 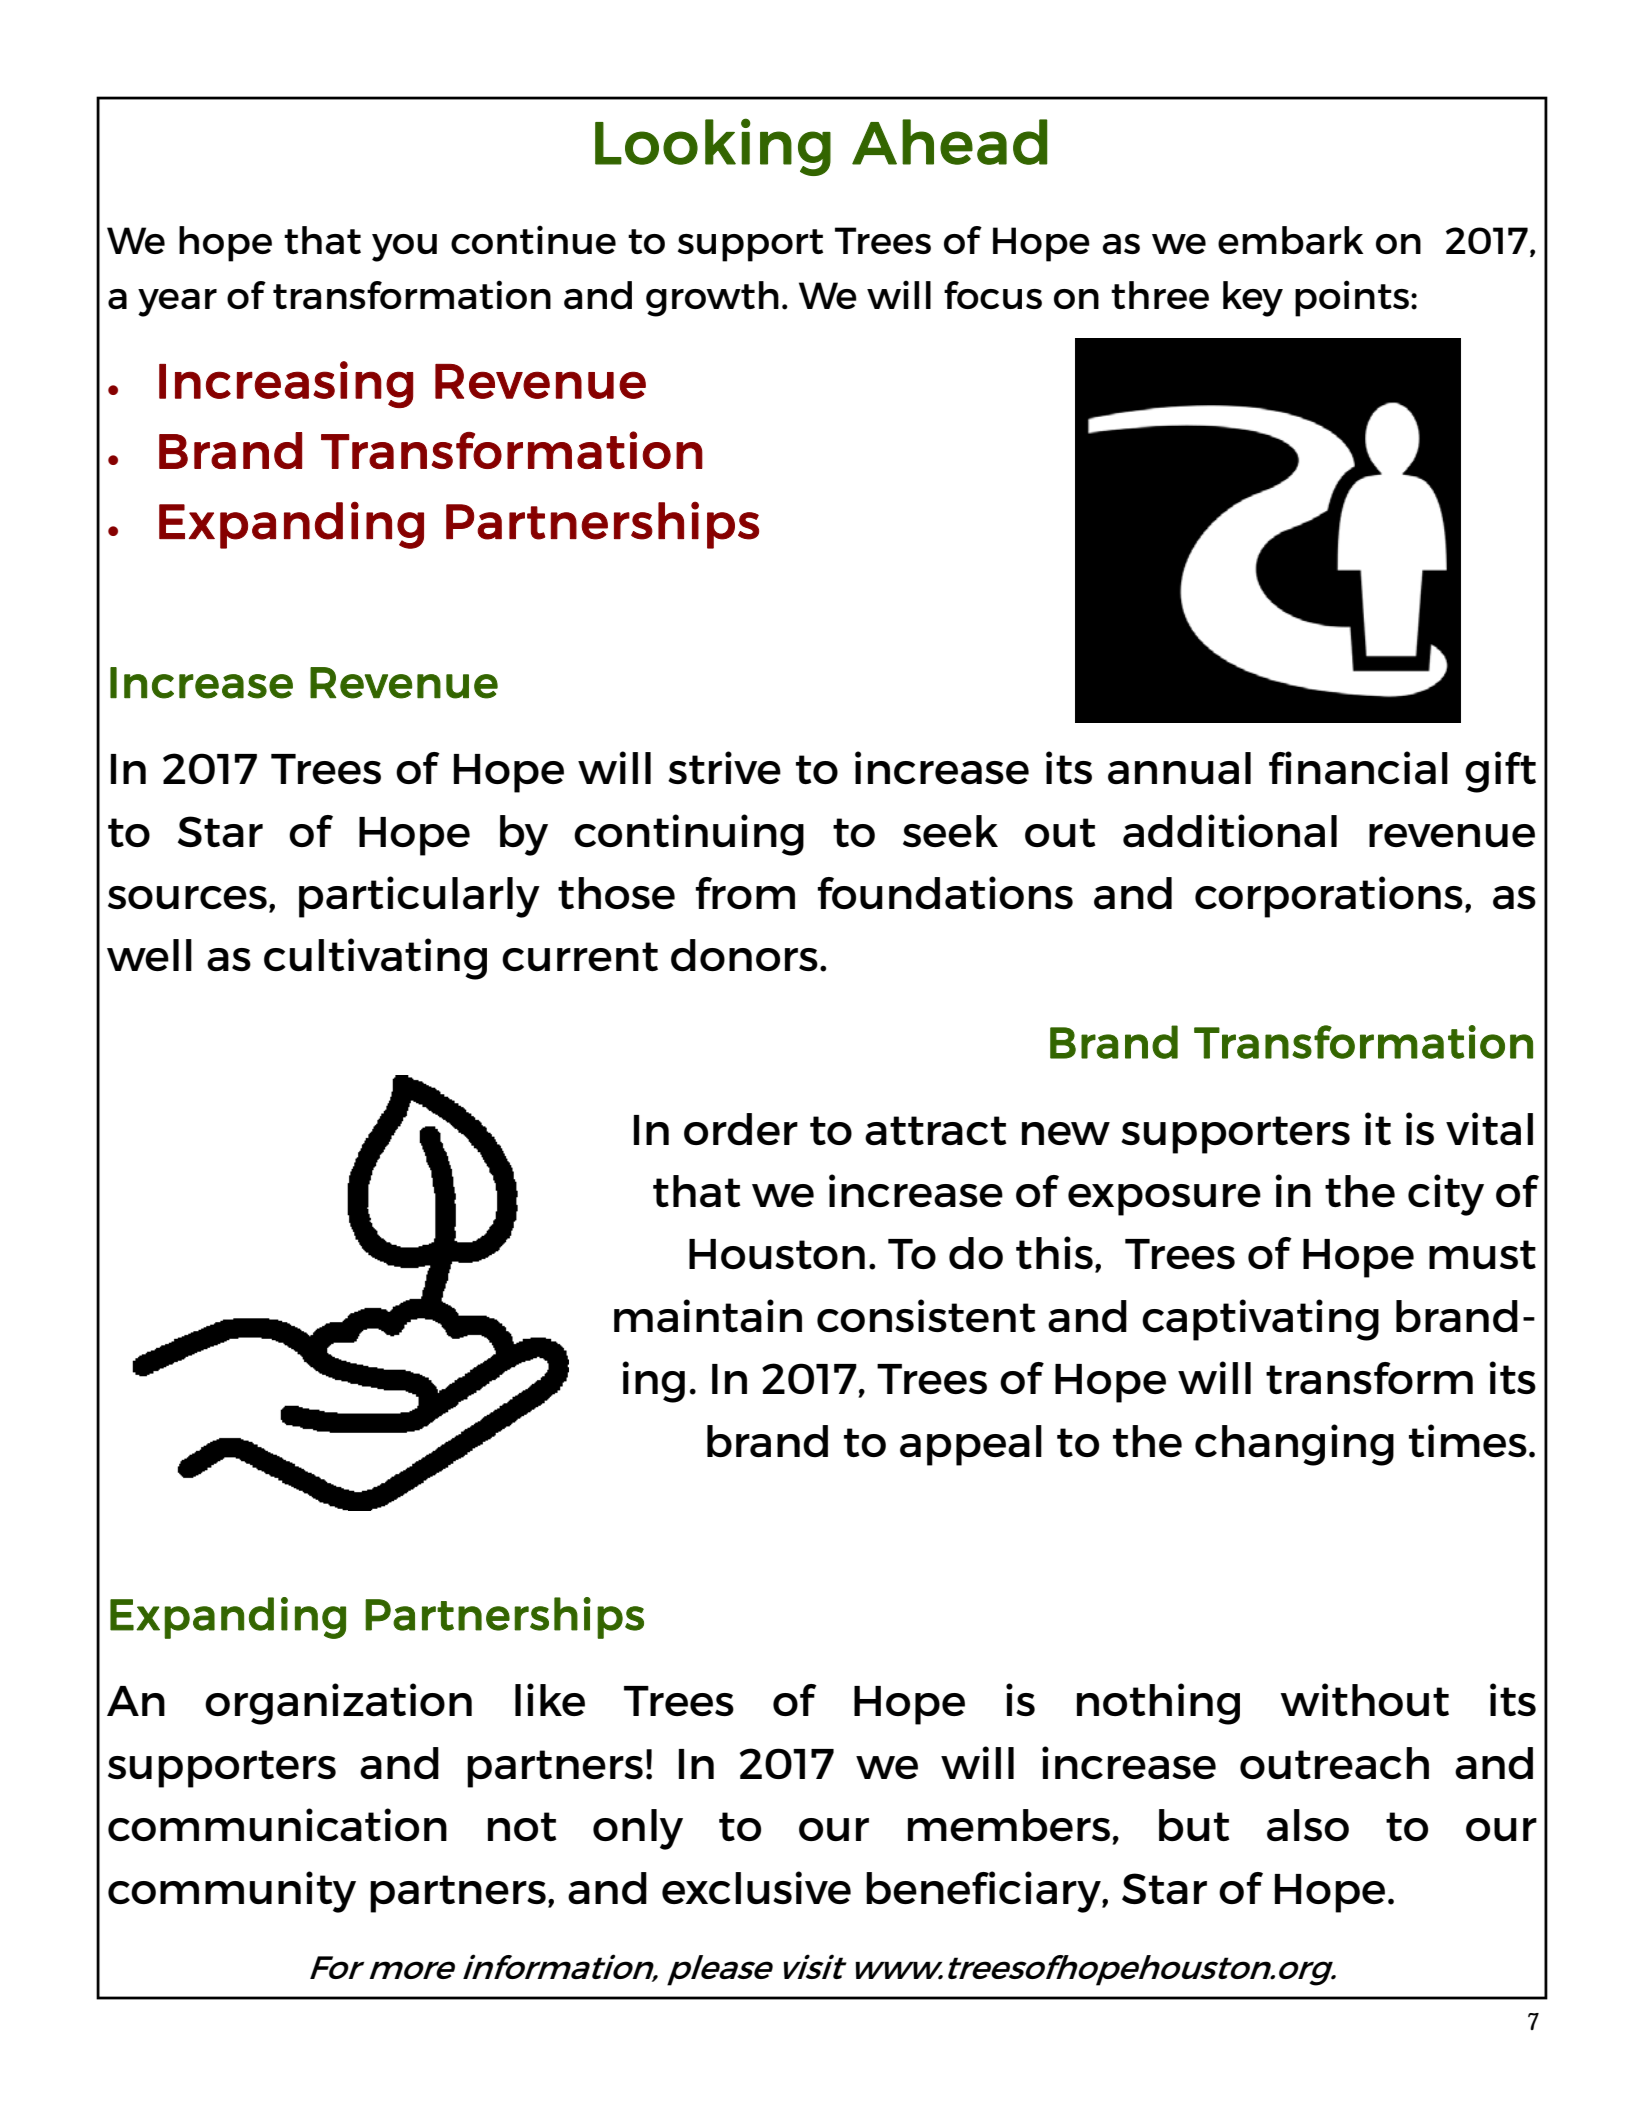 What do you see at coordinates (1291, 240) in the screenshot?
I see `embark` at bounding box center [1291, 240].
